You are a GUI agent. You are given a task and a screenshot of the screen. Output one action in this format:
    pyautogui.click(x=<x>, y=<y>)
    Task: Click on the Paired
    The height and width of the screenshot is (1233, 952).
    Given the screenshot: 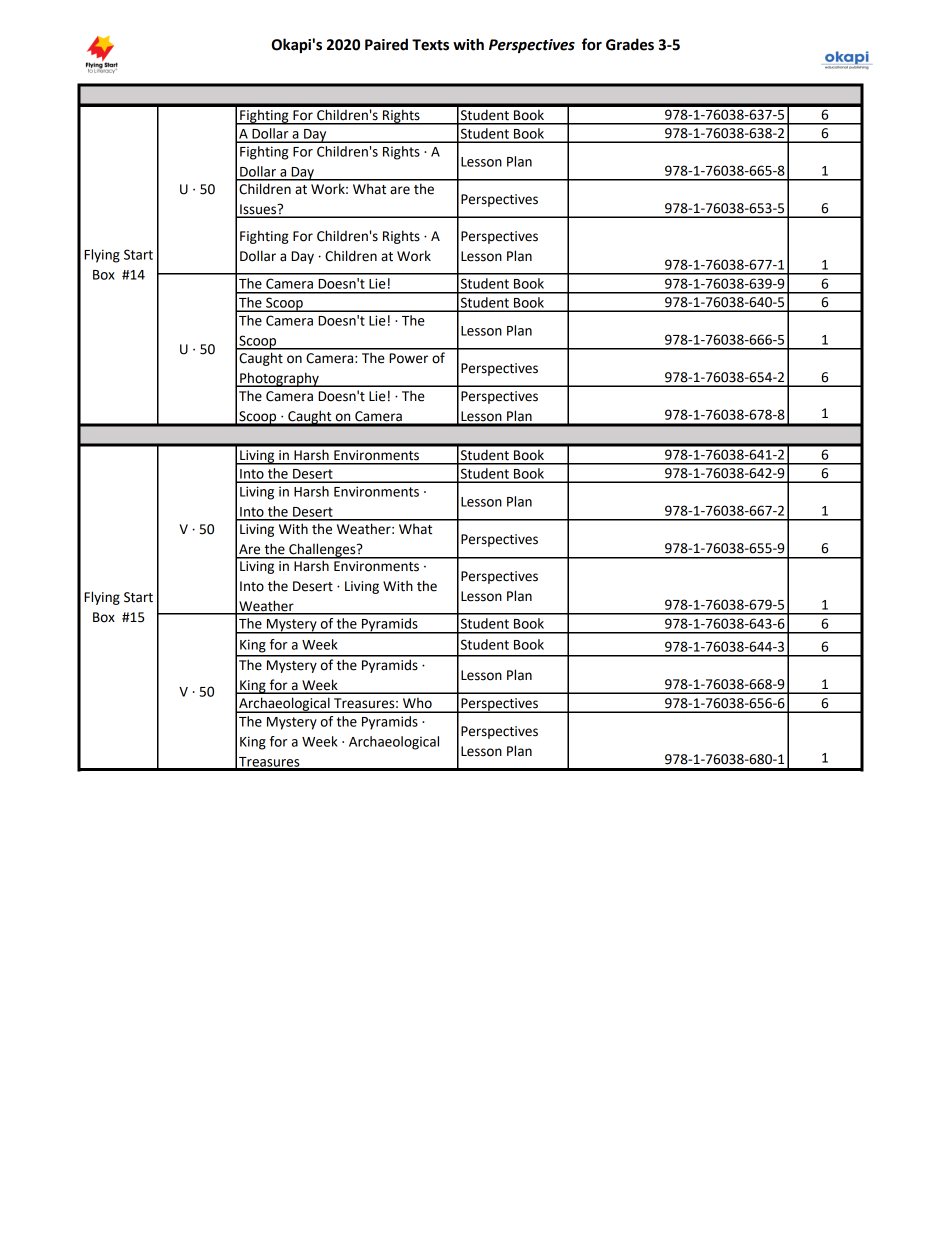 What is the action you would take?
    pyautogui.click(x=386, y=44)
